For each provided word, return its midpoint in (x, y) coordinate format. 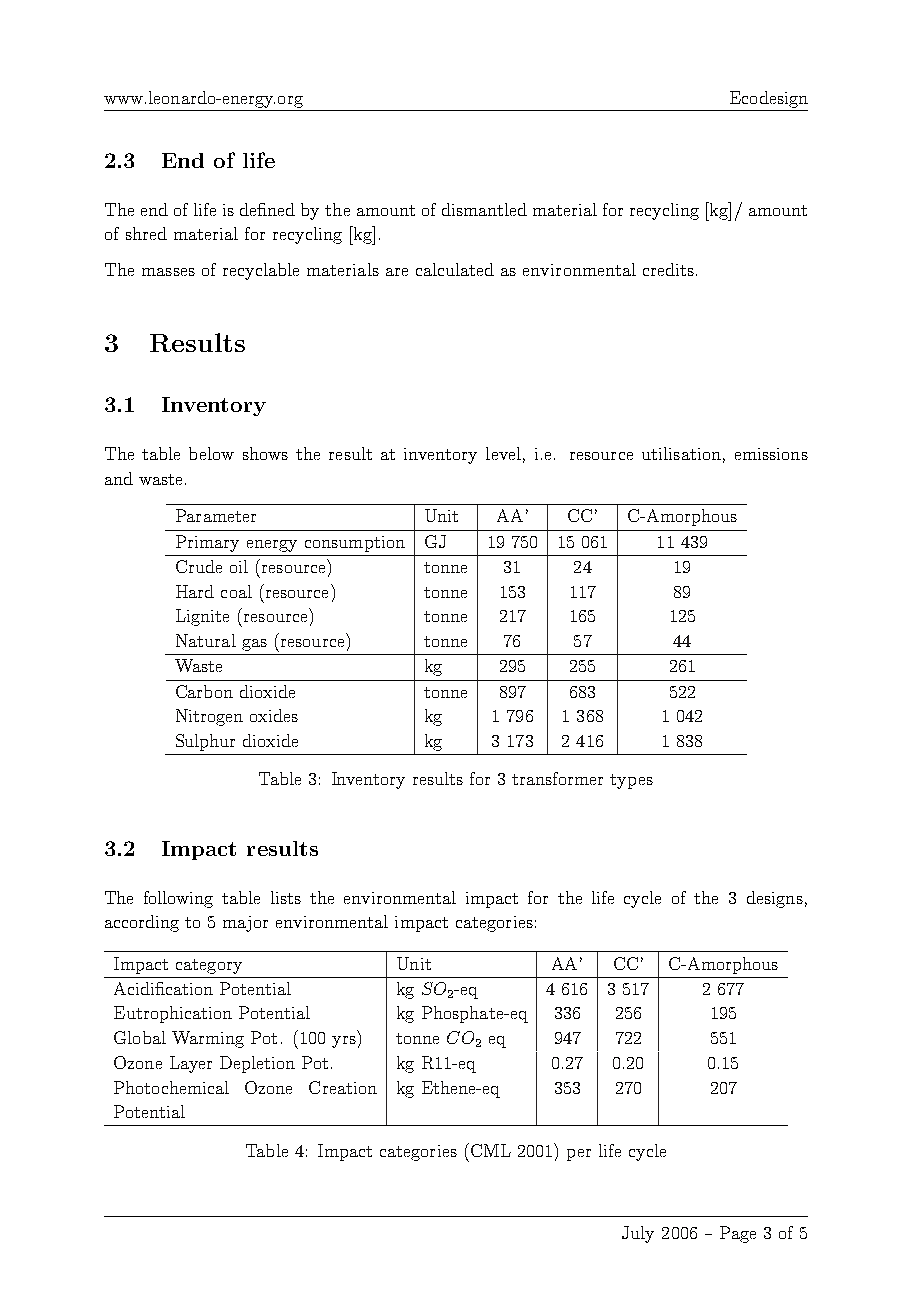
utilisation (681, 453)
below (211, 453)
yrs (344, 1042)
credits (668, 269)
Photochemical (171, 1087)
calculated (455, 269)
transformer (557, 778)
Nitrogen (209, 717)
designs (775, 899)
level (503, 453)
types (631, 781)
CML (489, 1150)
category (209, 966)
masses (168, 272)
